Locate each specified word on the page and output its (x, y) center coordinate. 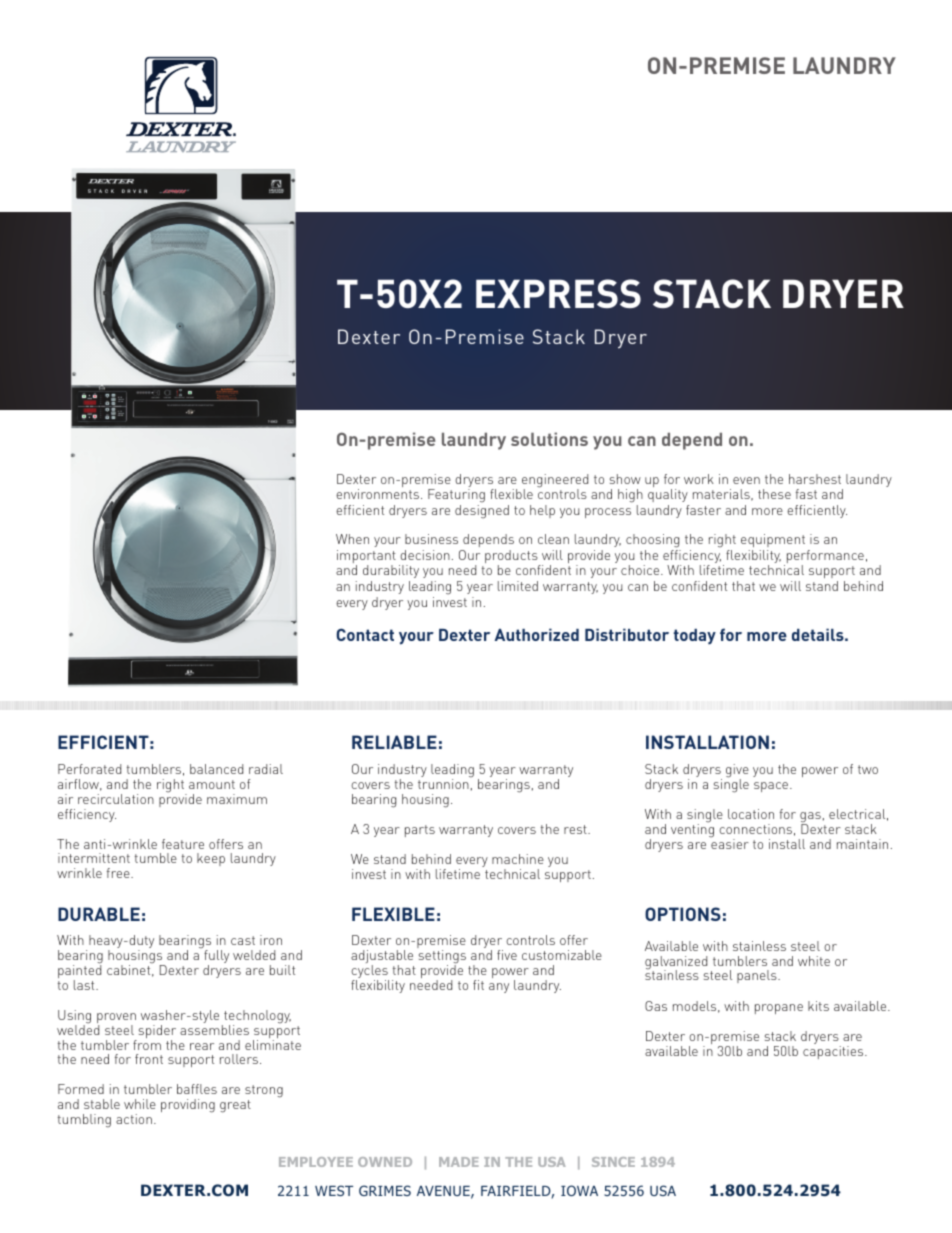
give (737, 772)
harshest (815, 479)
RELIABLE (394, 742)
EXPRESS (558, 293)
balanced (216, 769)
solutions (549, 439)
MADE (459, 1162)
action (134, 1119)
